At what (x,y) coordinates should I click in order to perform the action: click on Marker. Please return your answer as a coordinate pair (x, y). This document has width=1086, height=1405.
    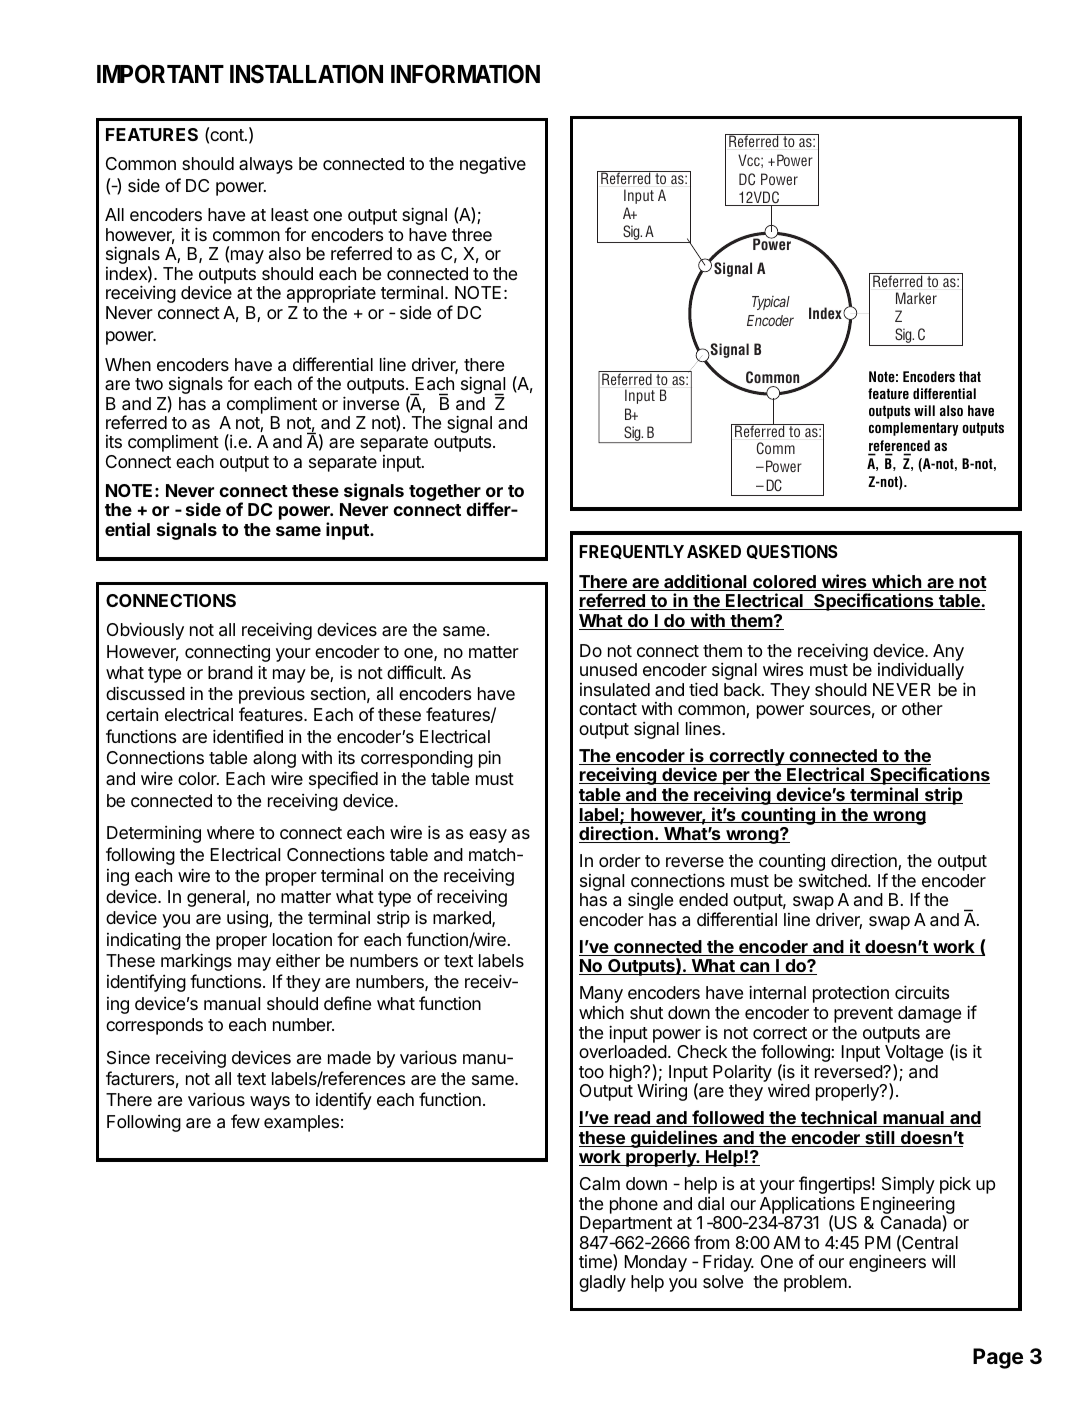
    Looking at the image, I should click on (916, 298).
